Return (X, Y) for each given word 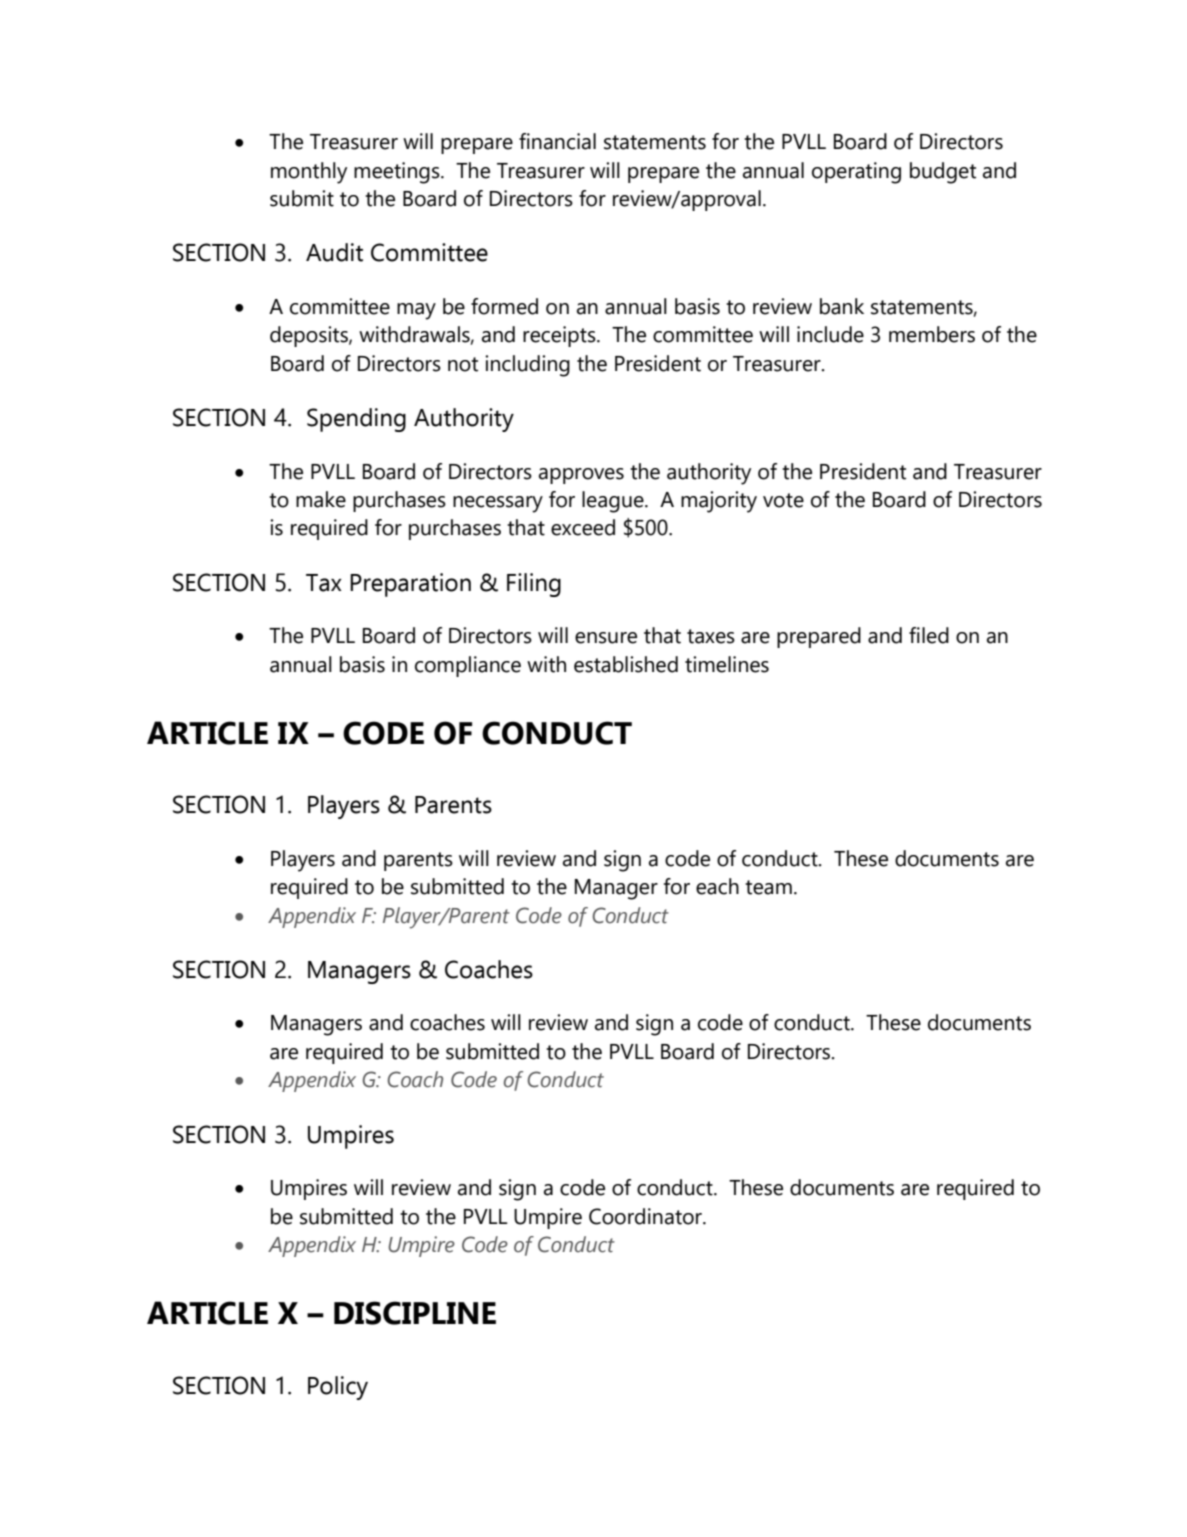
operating (856, 173)
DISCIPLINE (415, 1313)
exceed (583, 527)
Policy (338, 1388)
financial (557, 141)
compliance (468, 666)
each (717, 886)
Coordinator (646, 1216)
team (768, 887)
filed (929, 635)
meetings (398, 173)
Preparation (410, 585)
